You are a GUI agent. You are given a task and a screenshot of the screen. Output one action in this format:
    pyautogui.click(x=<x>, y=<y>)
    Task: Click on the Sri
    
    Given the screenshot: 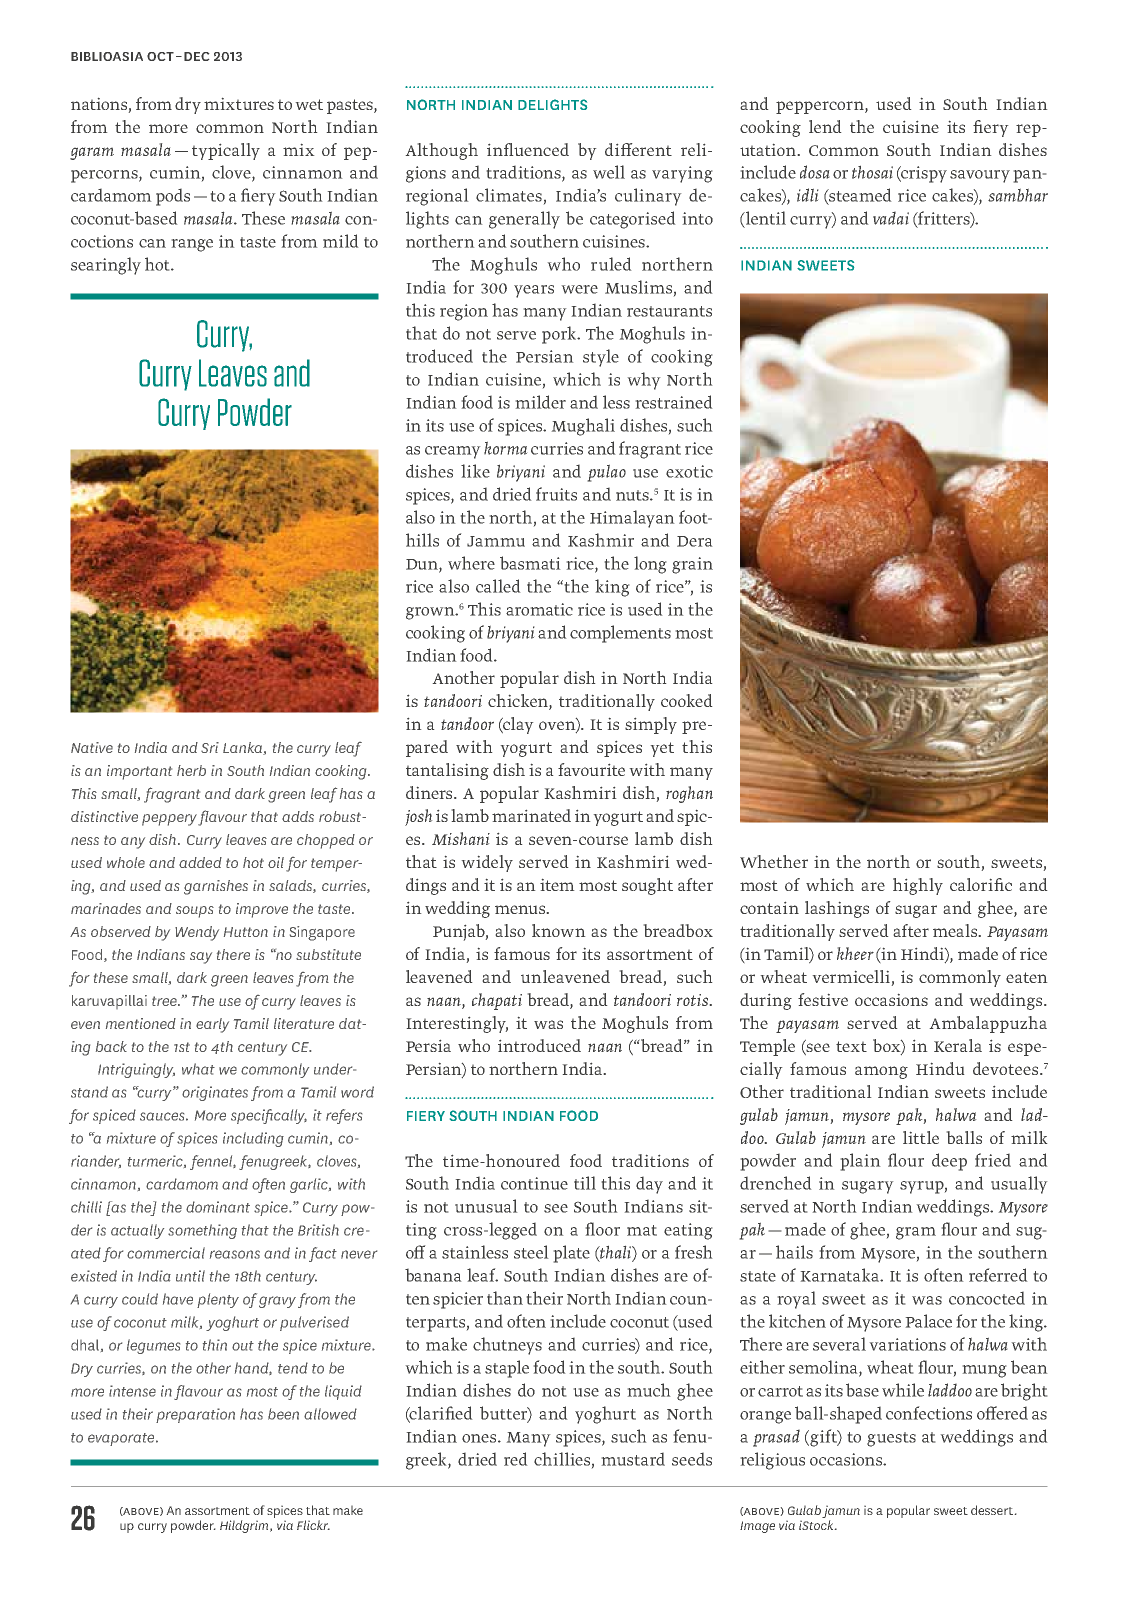 What is the action you would take?
    pyautogui.click(x=210, y=747)
